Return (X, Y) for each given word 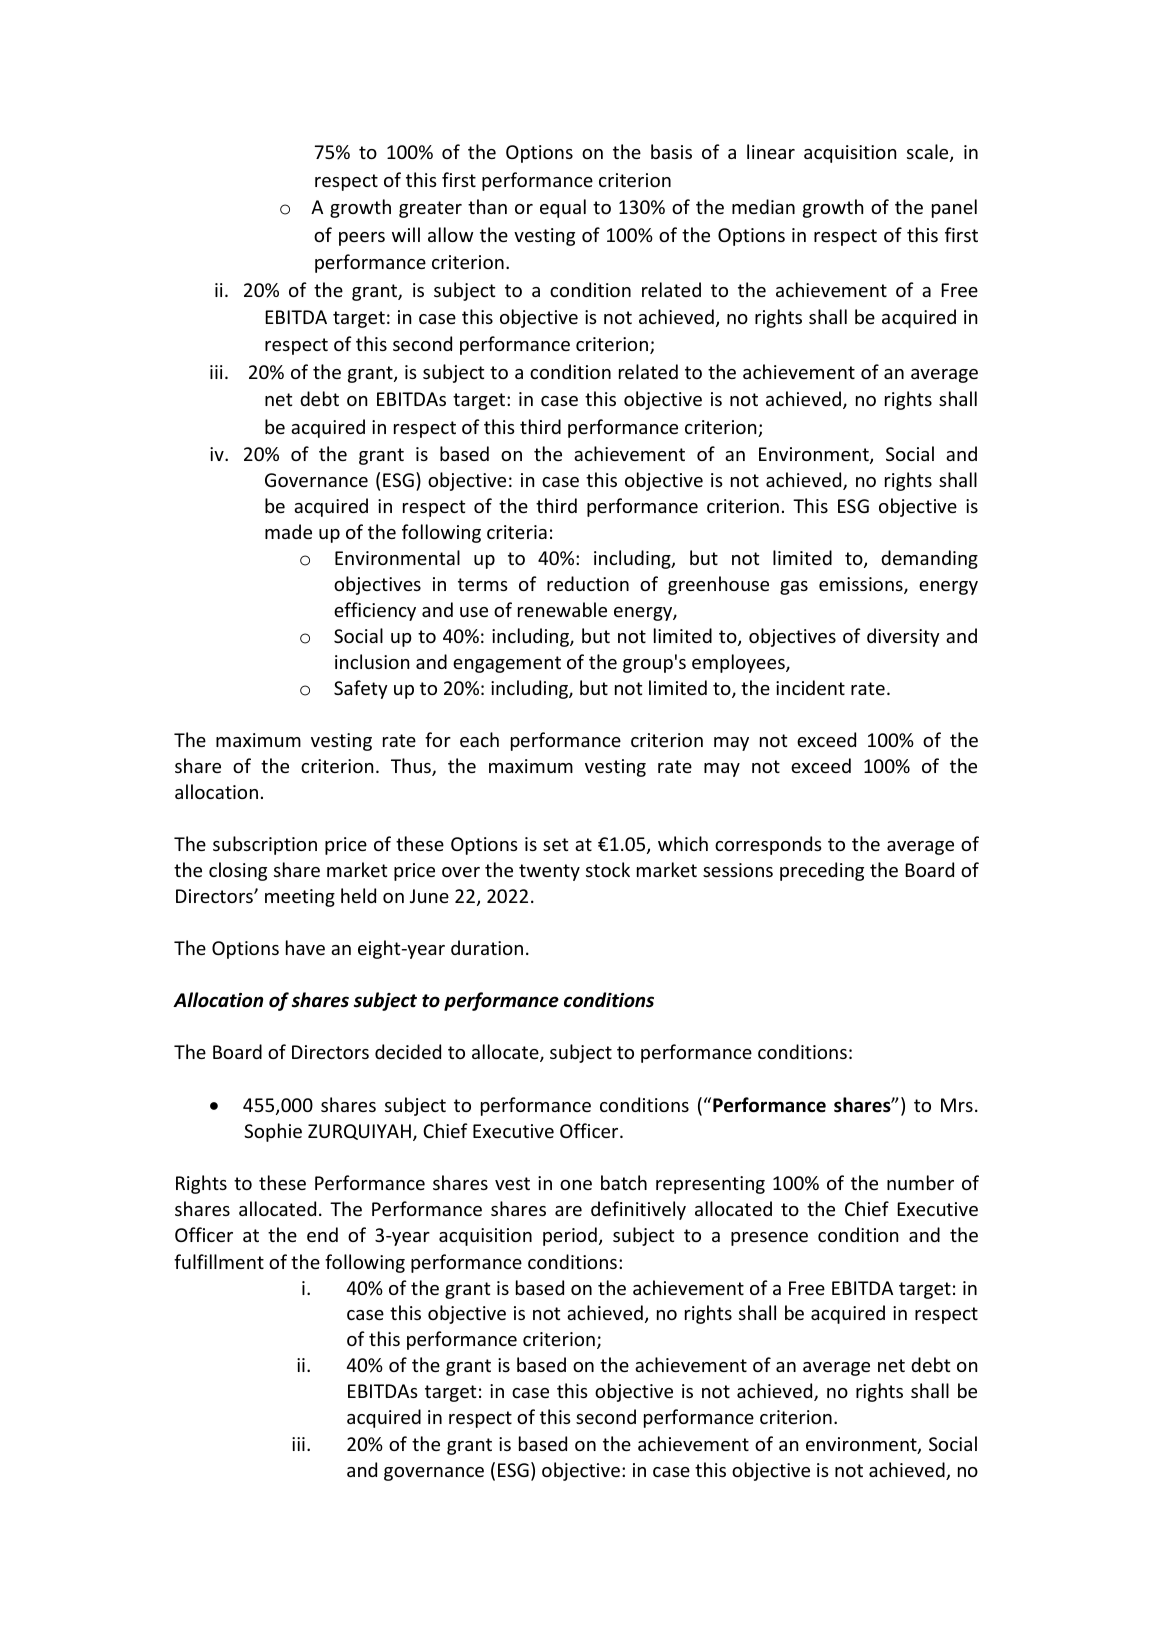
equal (563, 208)
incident (810, 687)
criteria (517, 532)
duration (487, 947)
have (305, 947)
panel (954, 208)
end (322, 1234)
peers (362, 239)
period (570, 1236)
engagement (507, 664)
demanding (929, 559)
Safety (361, 689)
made (288, 531)
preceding (822, 871)
